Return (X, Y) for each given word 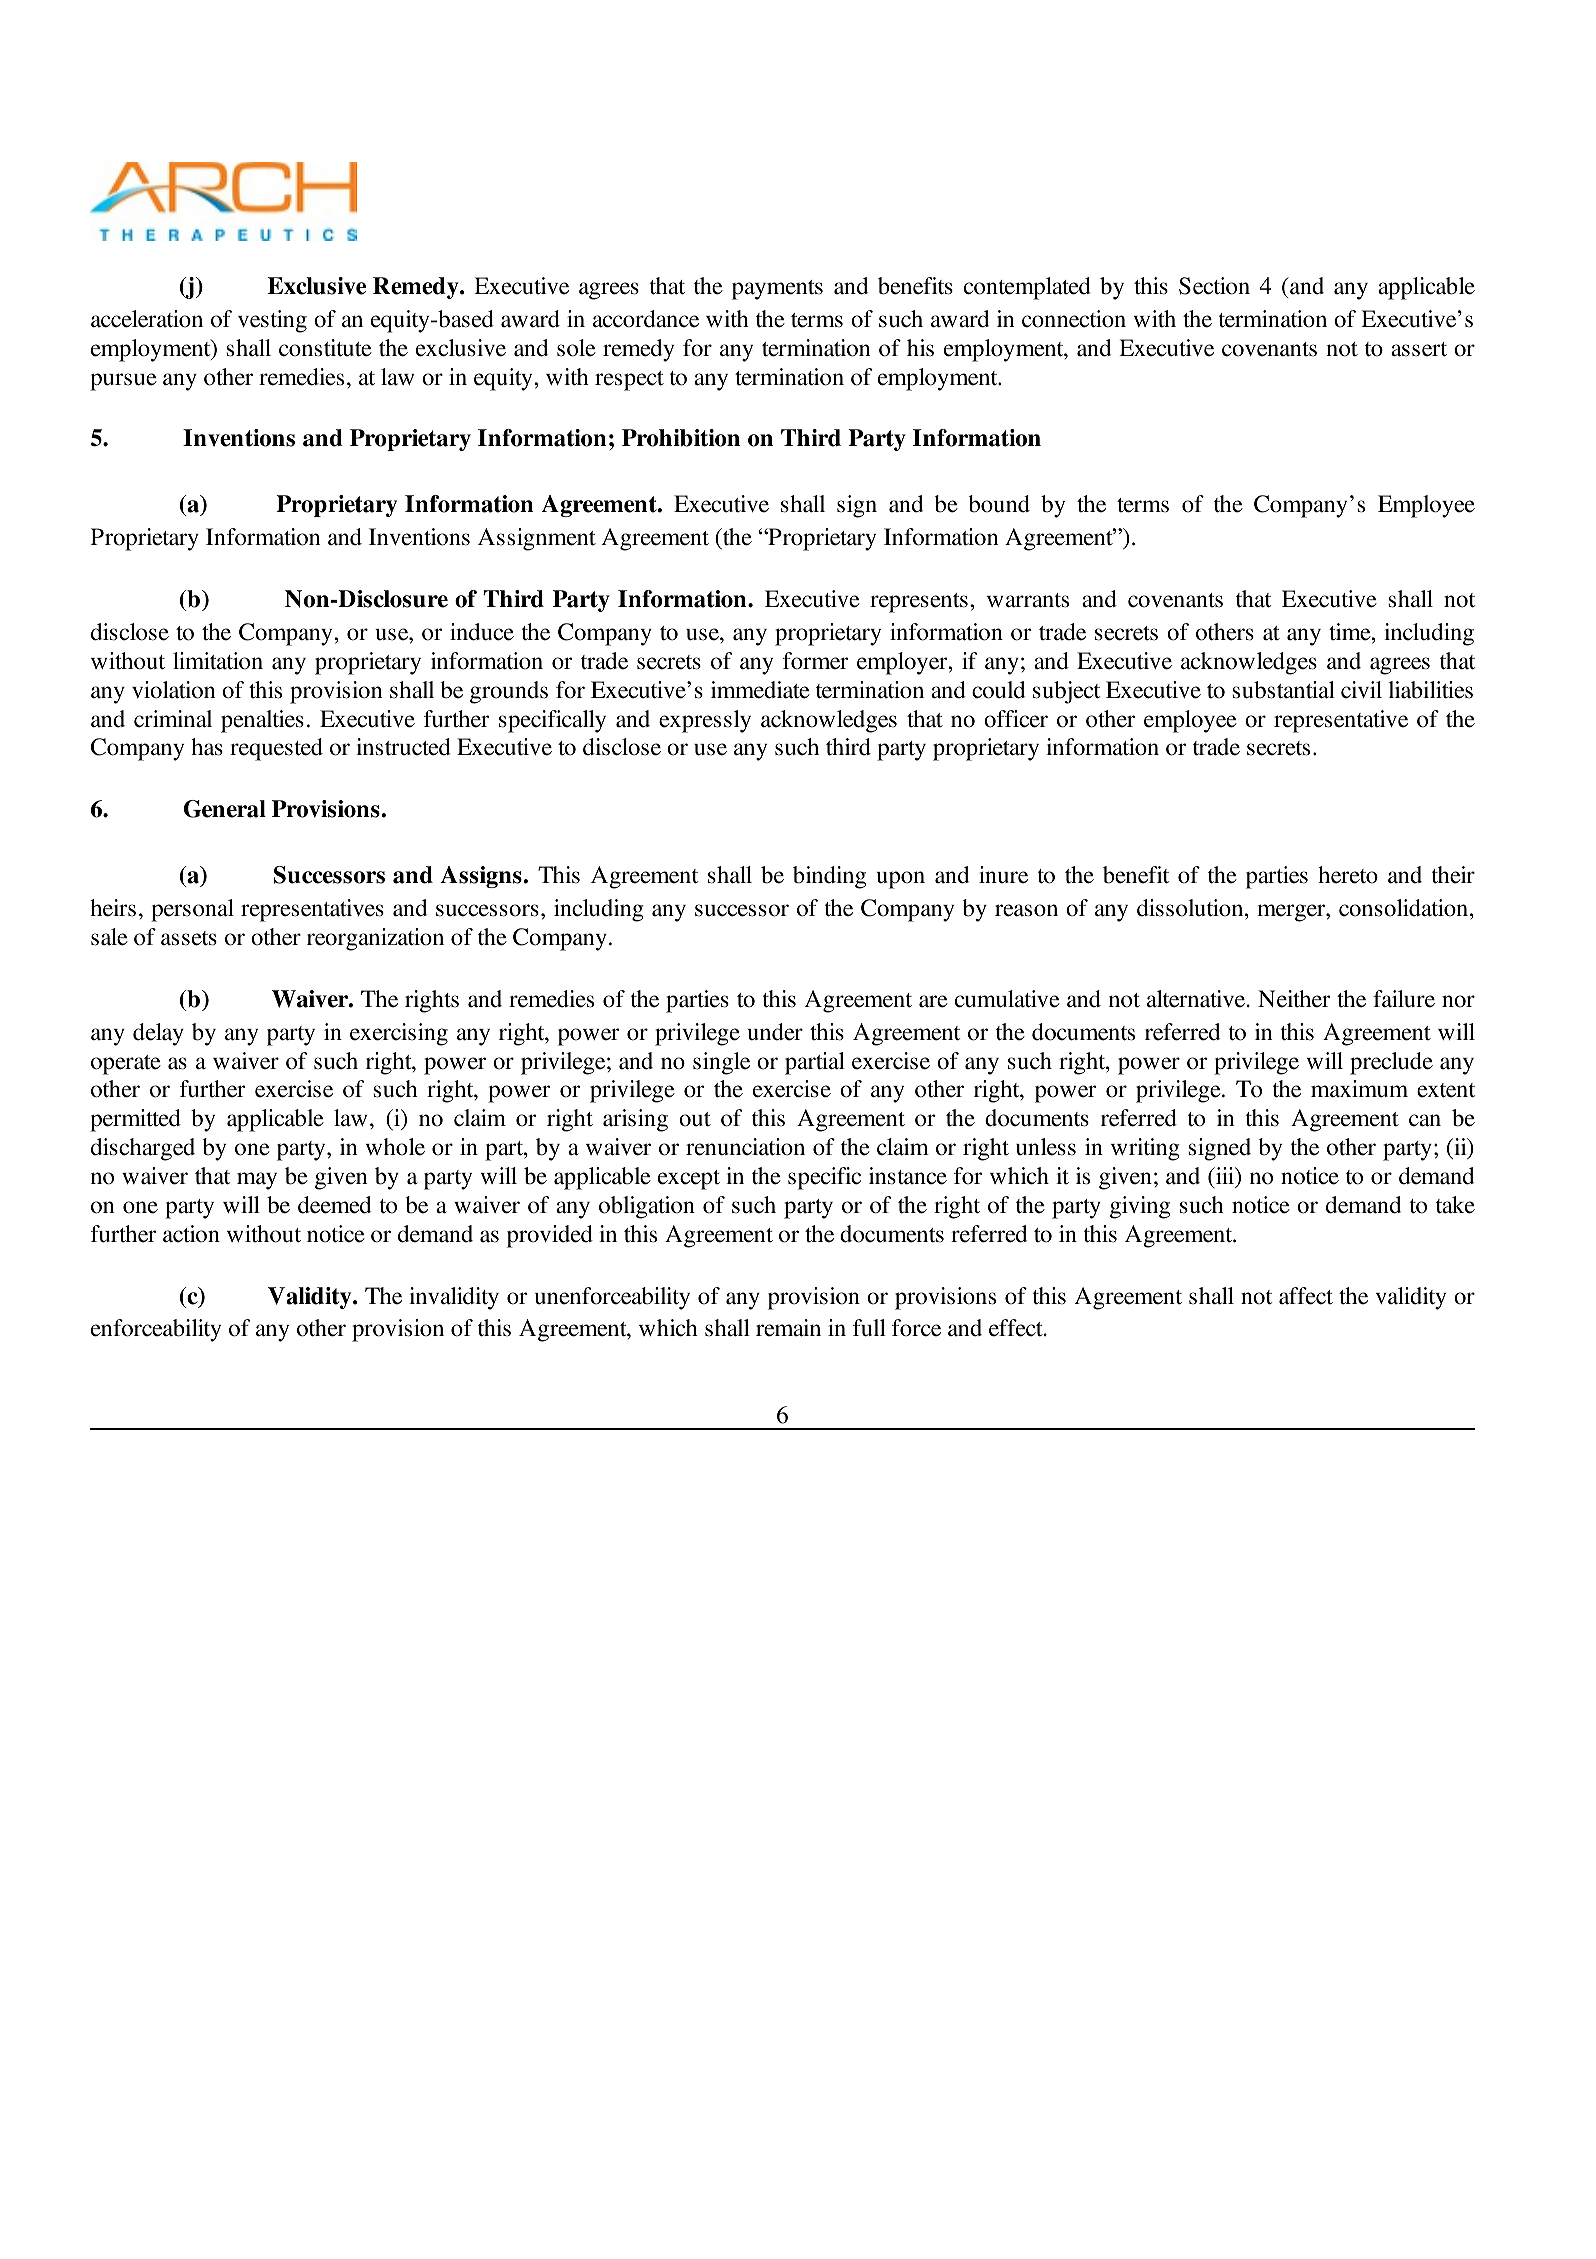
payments (777, 290)
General (225, 809)
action (191, 1234)
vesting (272, 321)
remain (788, 1328)
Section (1214, 286)
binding (829, 877)
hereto (1348, 875)
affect (1306, 1296)
